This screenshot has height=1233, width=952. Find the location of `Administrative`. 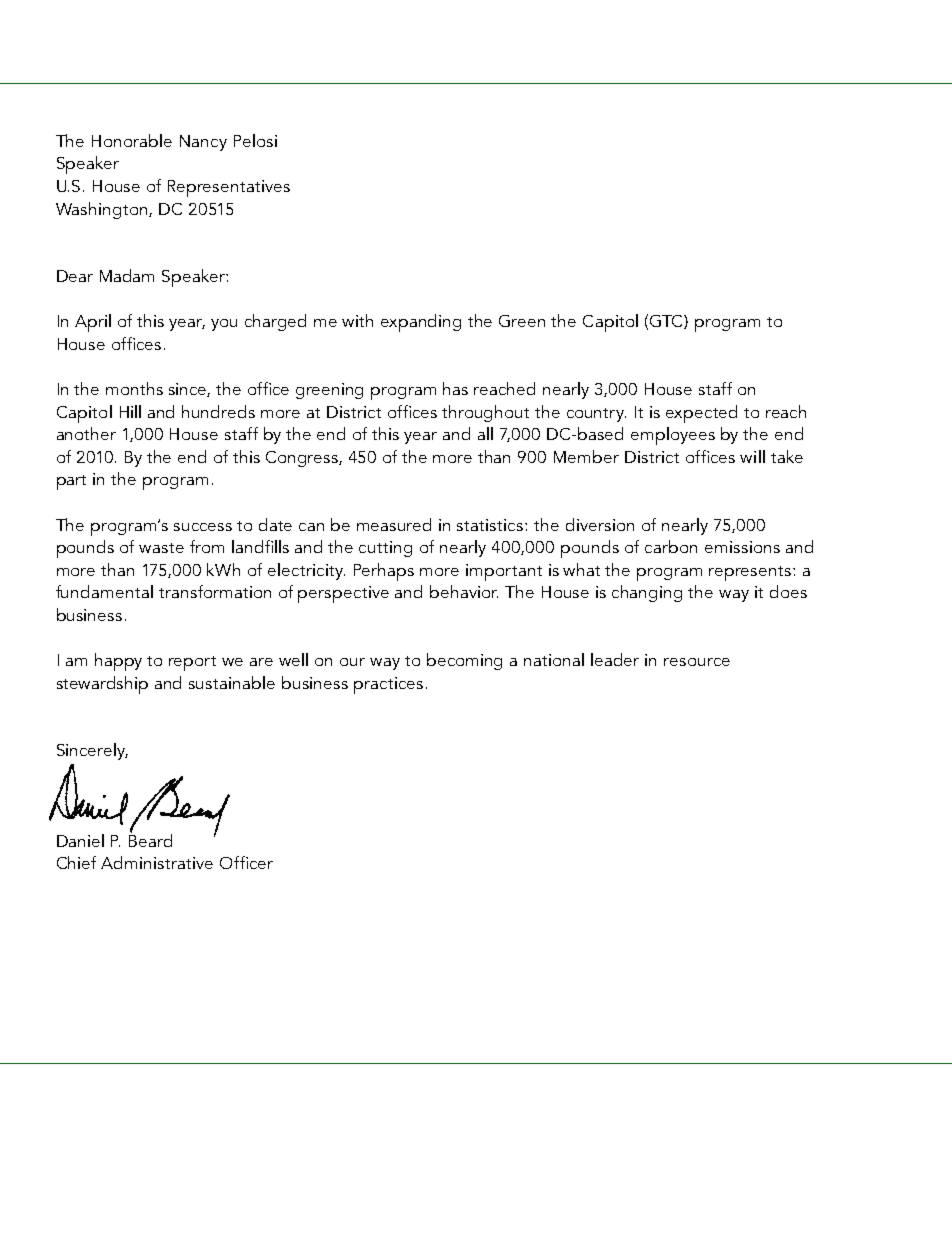

Administrative is located at coordinates (157, 862).
